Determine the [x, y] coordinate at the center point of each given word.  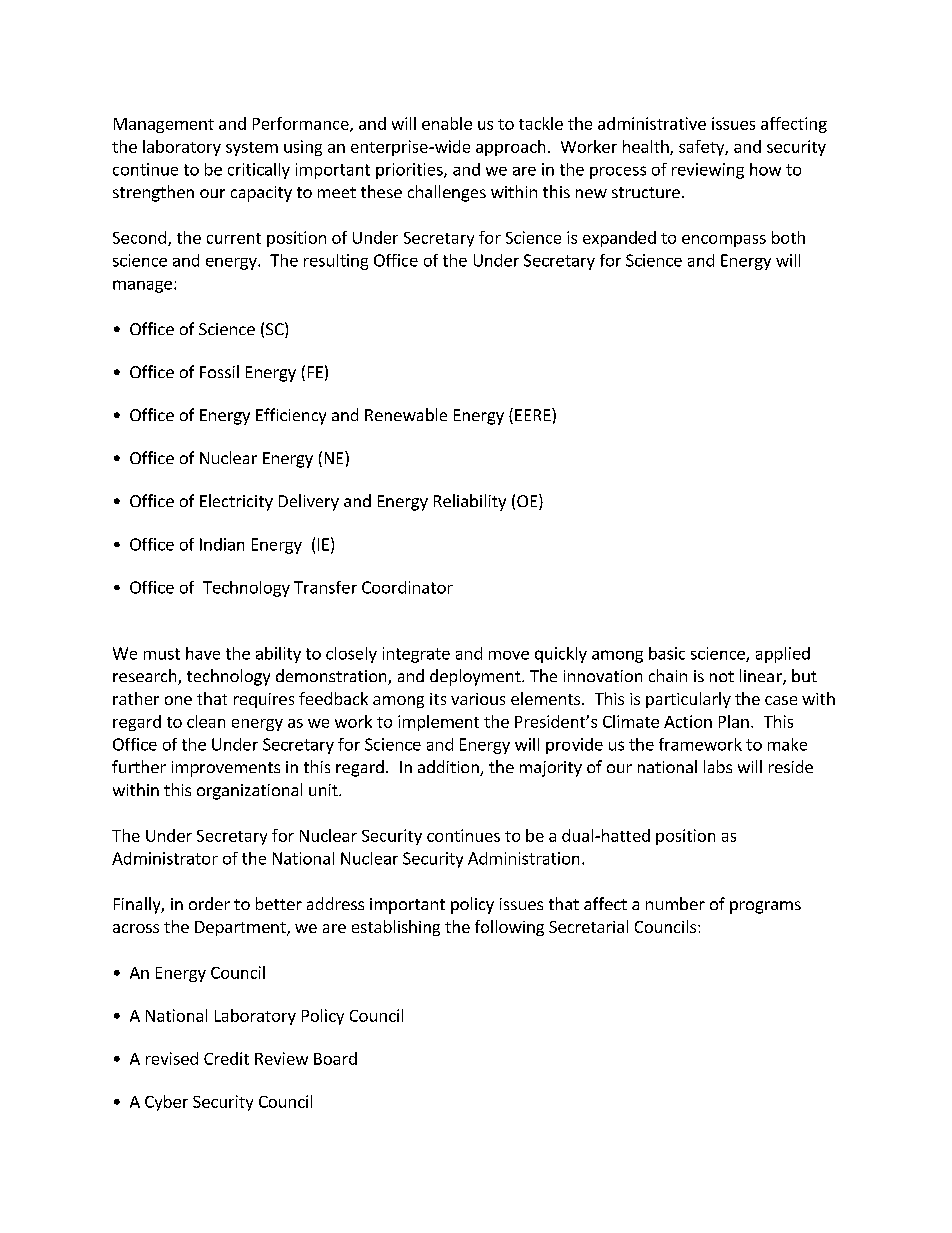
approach [510, 148]
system [252, 149]
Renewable [406, 414]
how [765, 169]
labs [718, 766]
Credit [226, 1058]
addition [449, 768]
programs [765, 907]
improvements [226, 769]
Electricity [236, 502]
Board [335, 1058]
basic [667, 653]
